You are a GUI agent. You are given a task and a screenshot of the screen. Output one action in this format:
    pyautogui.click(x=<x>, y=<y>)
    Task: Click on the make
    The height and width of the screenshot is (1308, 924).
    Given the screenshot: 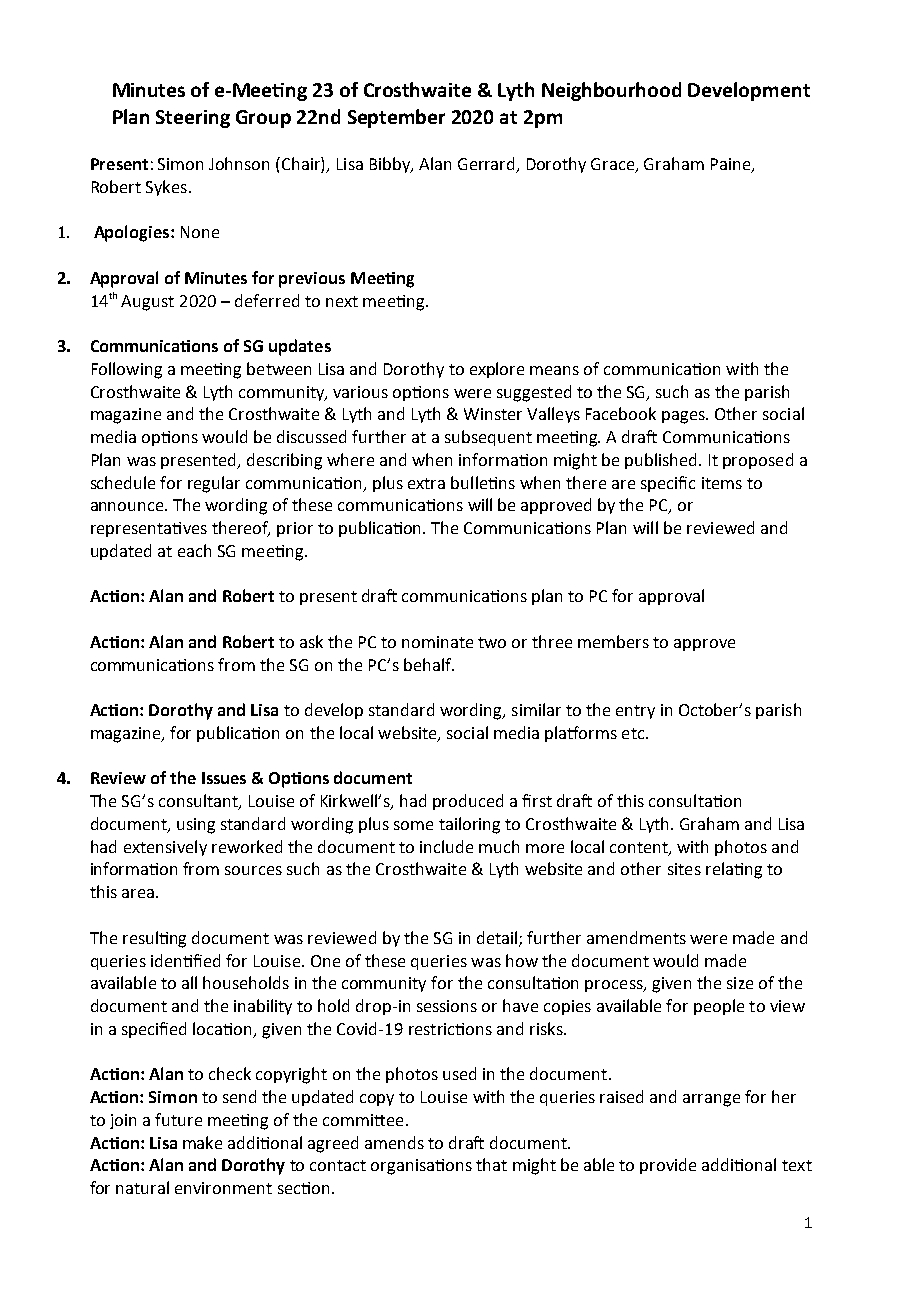 What is the action you would take?
    pyautogui.click(x=202, y=1142)
